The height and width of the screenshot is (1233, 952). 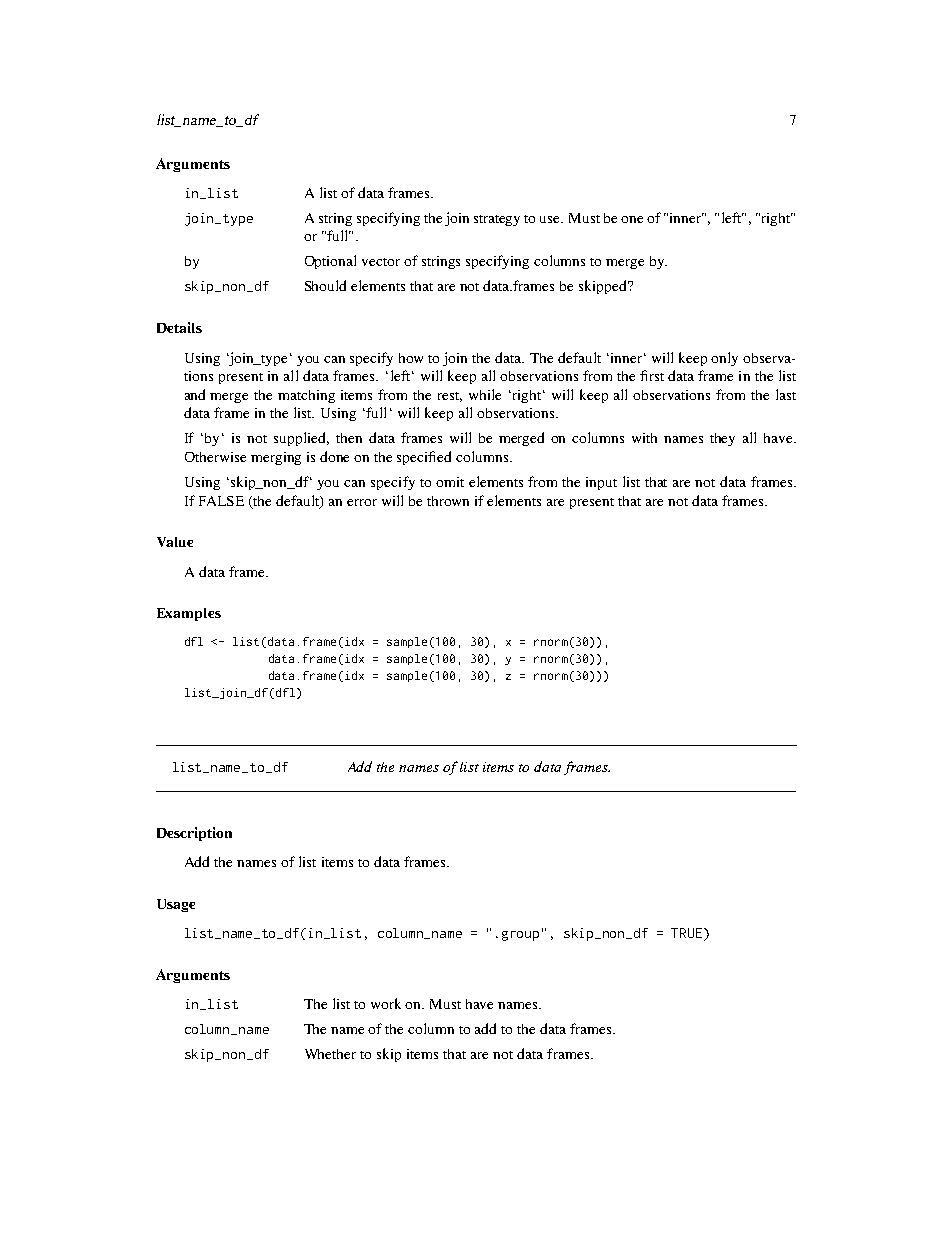 I want to click on Description, so click(x=194, y=834).
